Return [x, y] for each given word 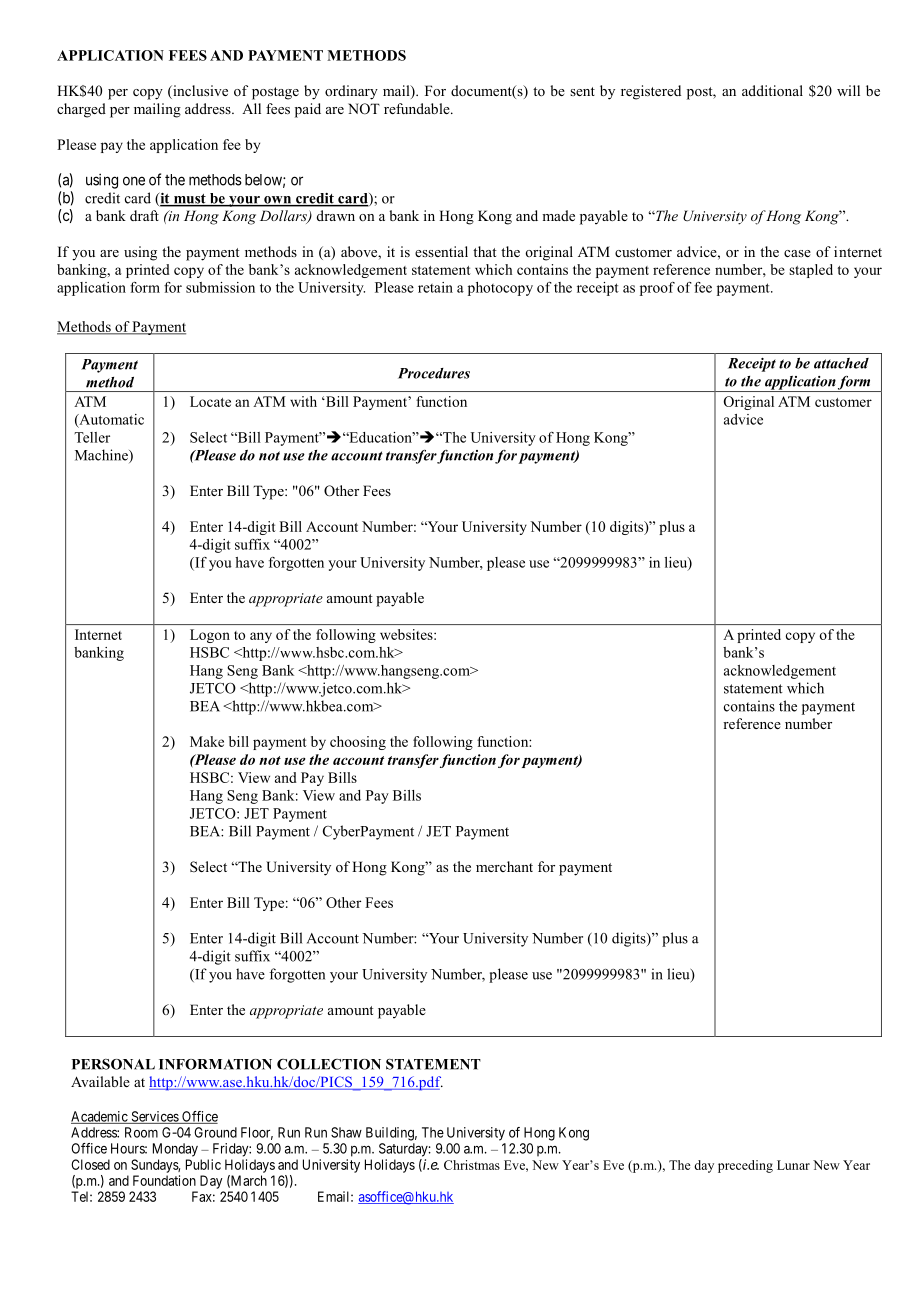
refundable [418, 108]
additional [772, 90]
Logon [210, 636]
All [251, 108]
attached [841, 363]
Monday [175, 1150]
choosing [358, 743]
